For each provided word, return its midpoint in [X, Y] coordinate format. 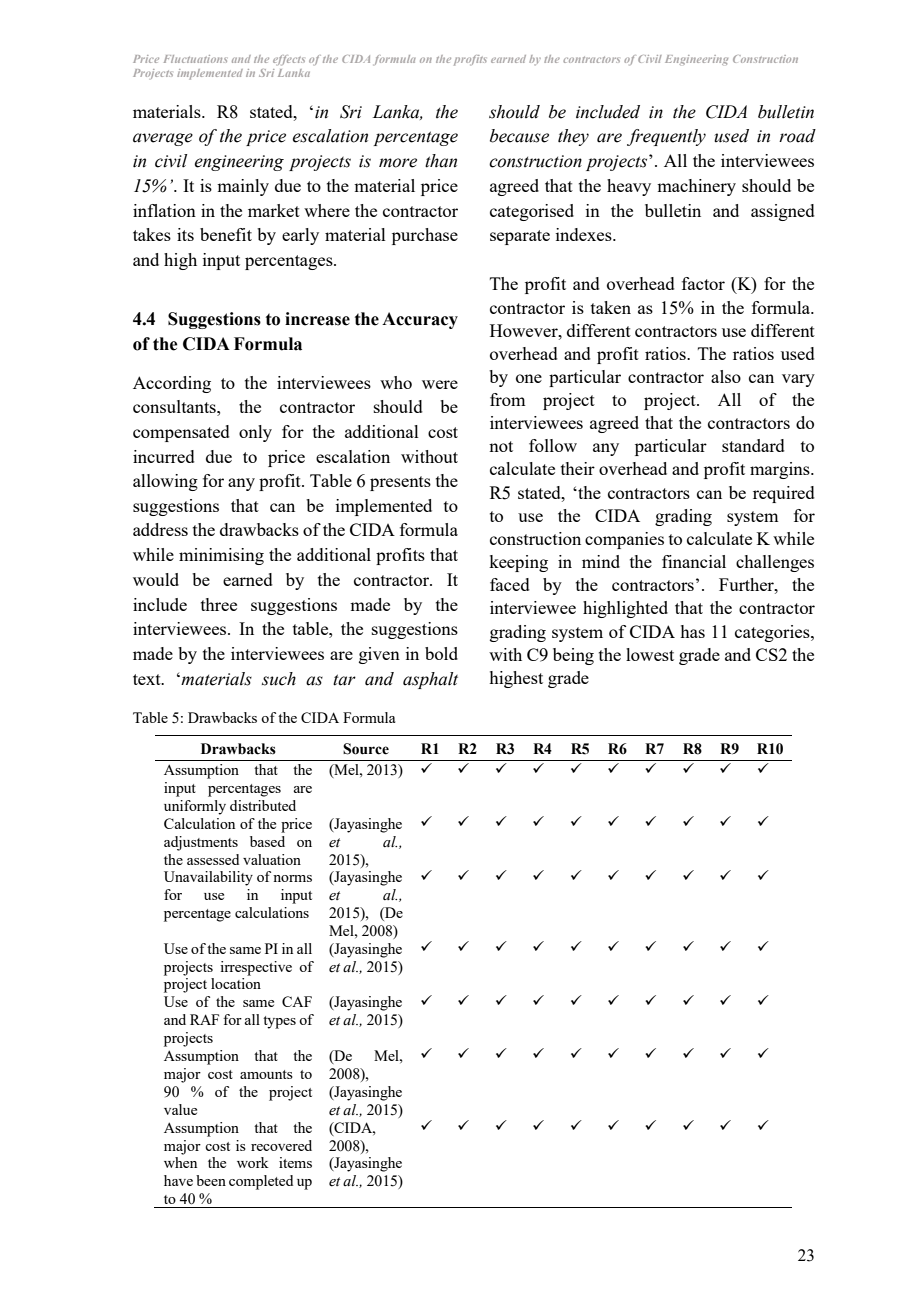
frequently [666, 137]
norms [292, 878]
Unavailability [208, 878]
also [726, 376]
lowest [650, 654]
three [219, 604]
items [295, 1162]
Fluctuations [195, 59]
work [253, 1162]
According [172, 384]
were [440, 384]
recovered [281, 1145]
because [519, 136]
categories [773, 633]
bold [441, 653]
